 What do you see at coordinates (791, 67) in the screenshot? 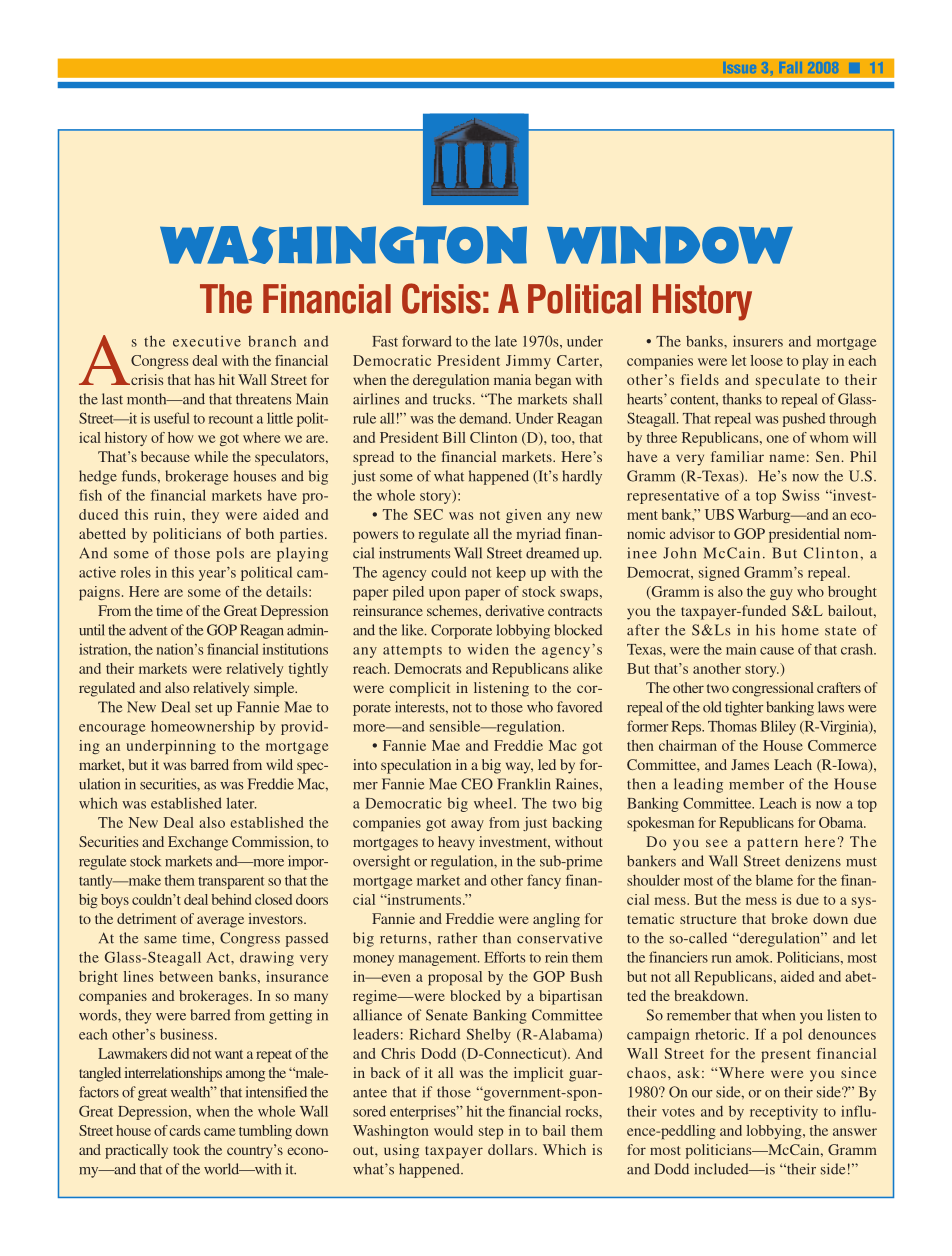
I see `Fall` at bounding box center [791, 67].
